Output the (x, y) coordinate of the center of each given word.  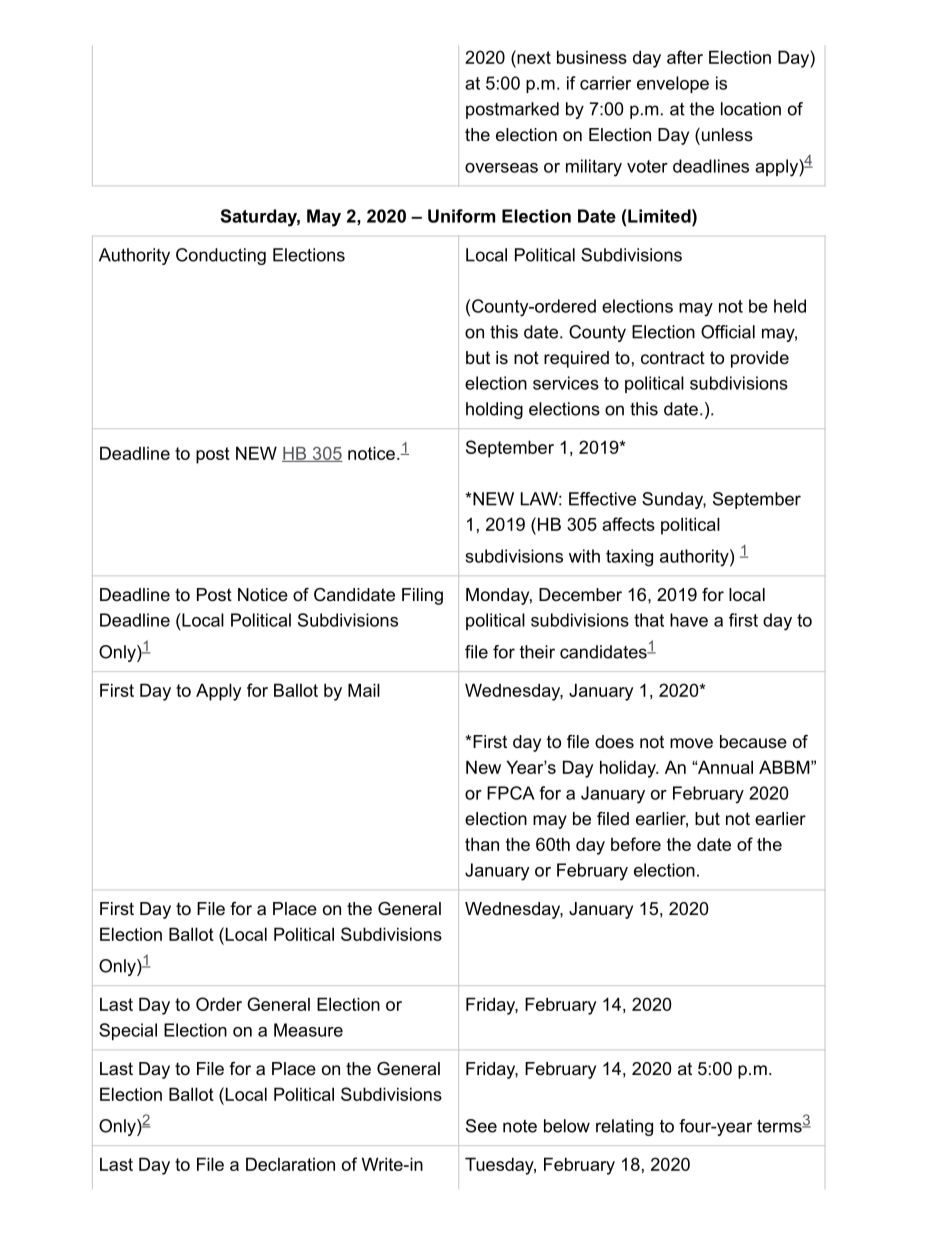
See (481, 1126)
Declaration (290, 1164)
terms (780, 1126)
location (751, 109)
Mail (364, 690)
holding (494, 410)
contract (673, 358)
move (691, 743)
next (533, 57)
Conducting (221, 256)
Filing (422, 596)
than (482, 844)
